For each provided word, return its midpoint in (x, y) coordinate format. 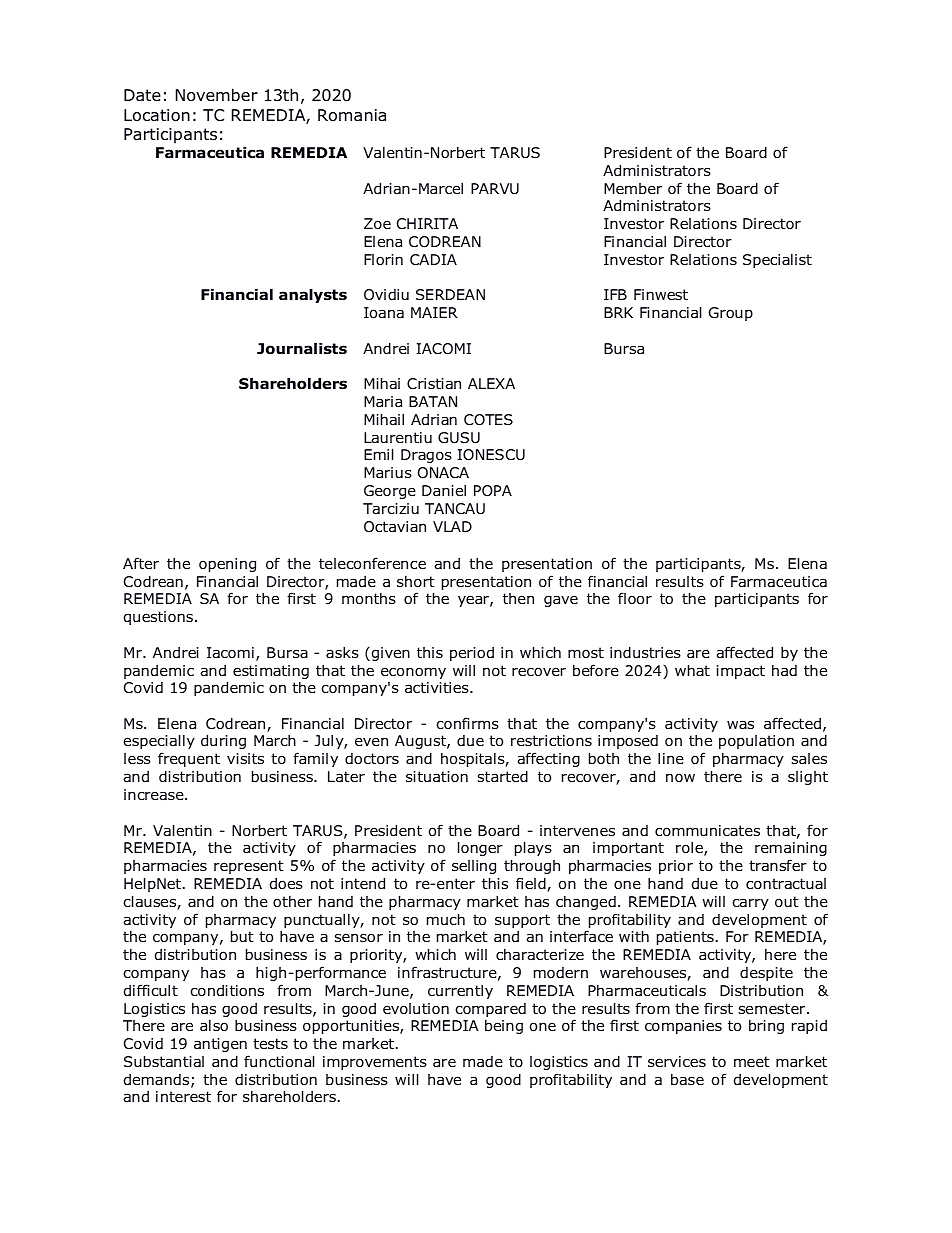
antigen (220, 1045)
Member (633, 188)
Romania (352, 115)
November (217, 95)
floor (635, 598)
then (518, 598)
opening (227, 565)
